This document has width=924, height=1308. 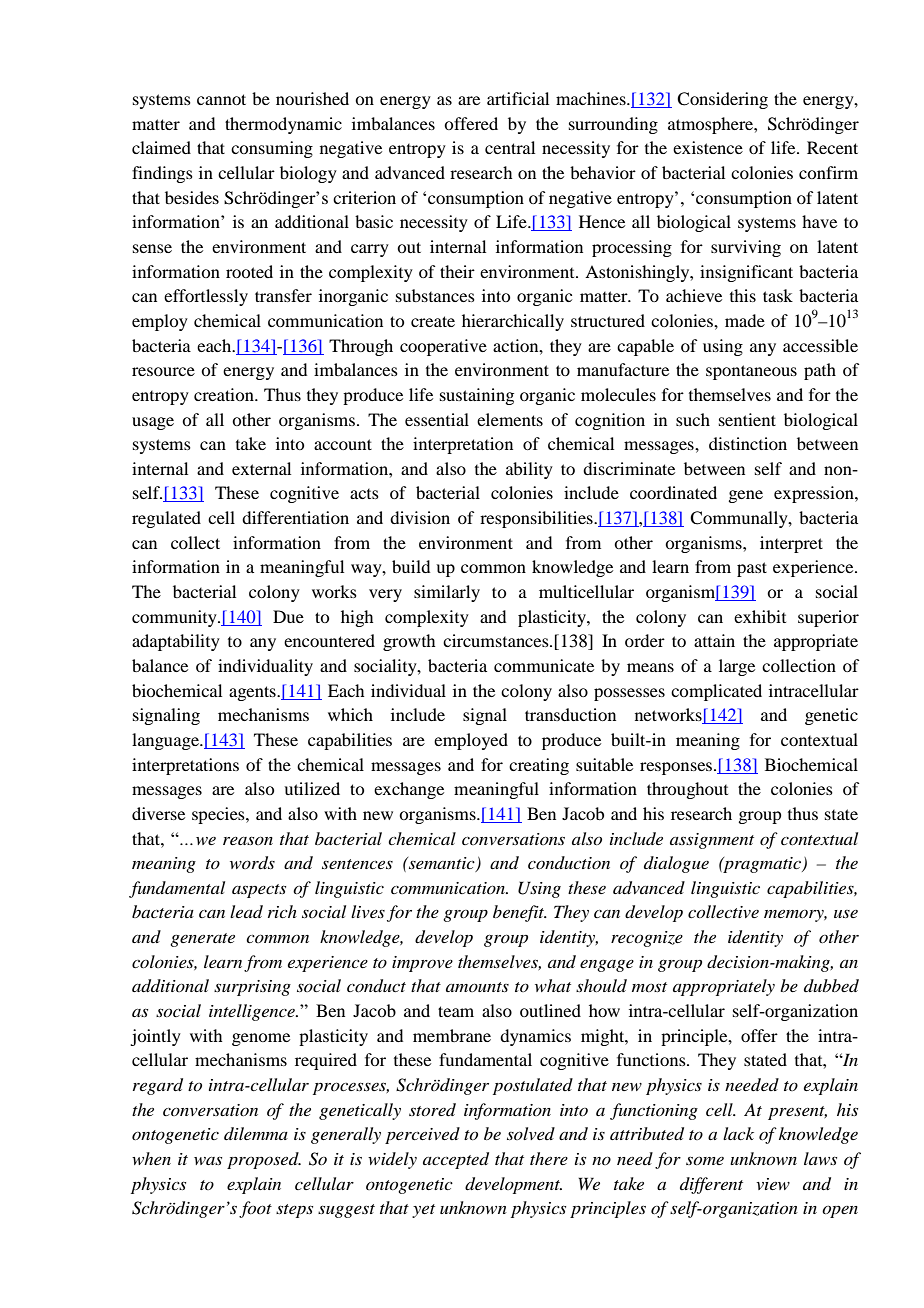 I want to click on assignment, so click(x=712, y=841).
